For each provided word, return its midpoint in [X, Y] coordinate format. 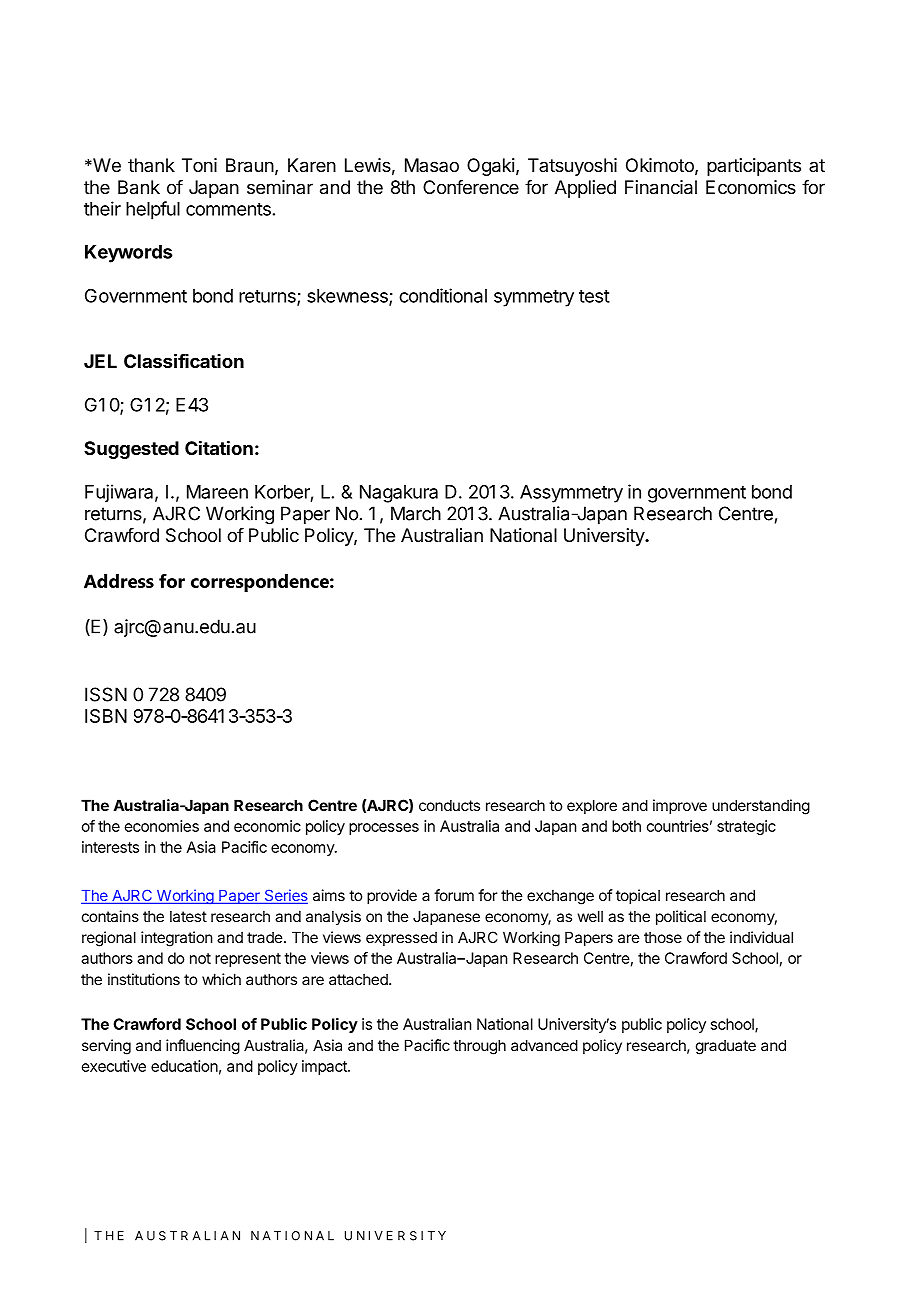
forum [454, 895]
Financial [661, 187]
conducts [449, 805]
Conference [471, 187]
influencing [203, 1047]
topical [638, 896]
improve [680, 806]
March [416, 513]
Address [119, 581]
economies [162, 826]
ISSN [106, 694]
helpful [153, 210]
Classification [184, 360]
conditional [443, 295]
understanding [761, 807]
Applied [585, 189]
